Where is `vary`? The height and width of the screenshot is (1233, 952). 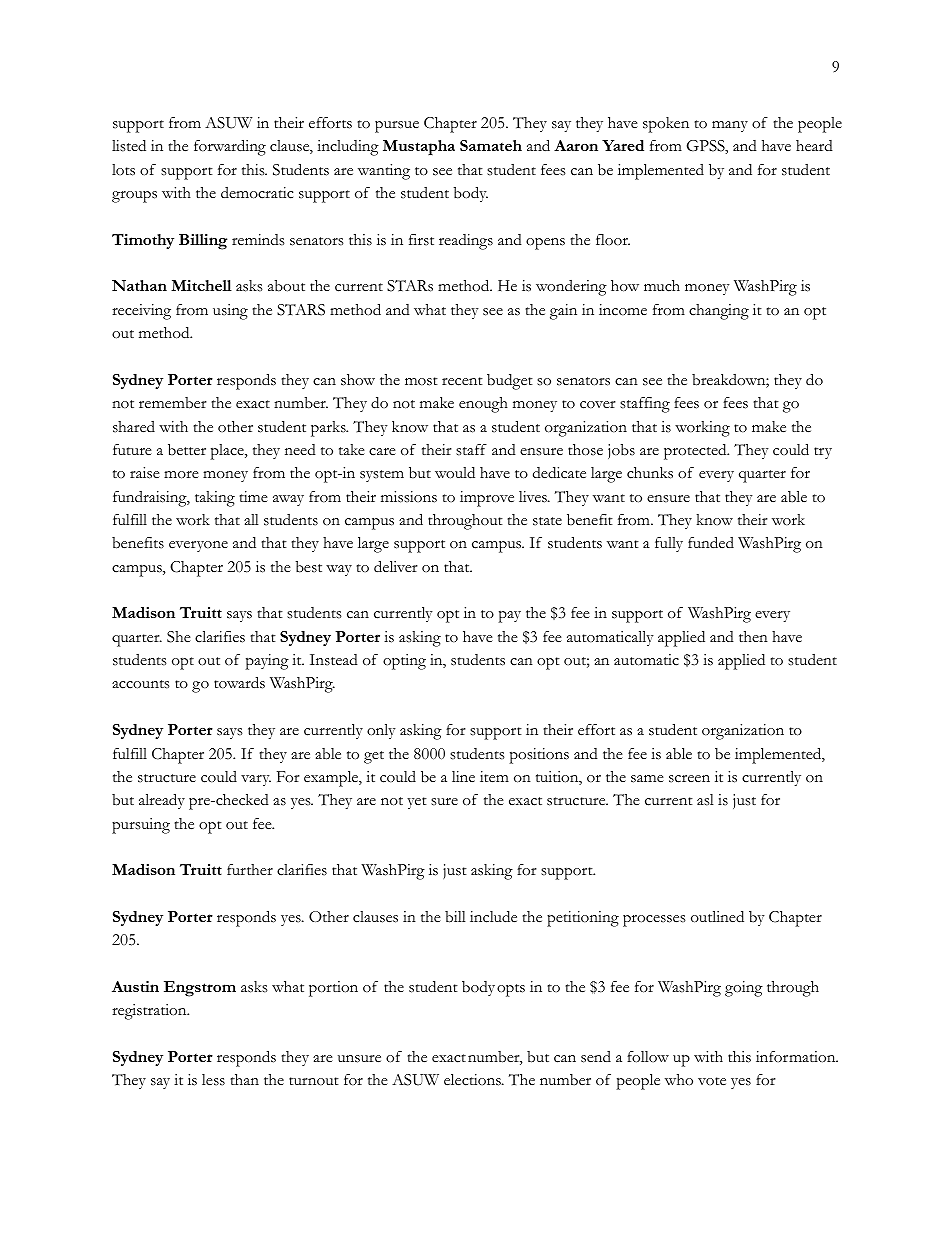
vary is located at coordinates (256, 780).
